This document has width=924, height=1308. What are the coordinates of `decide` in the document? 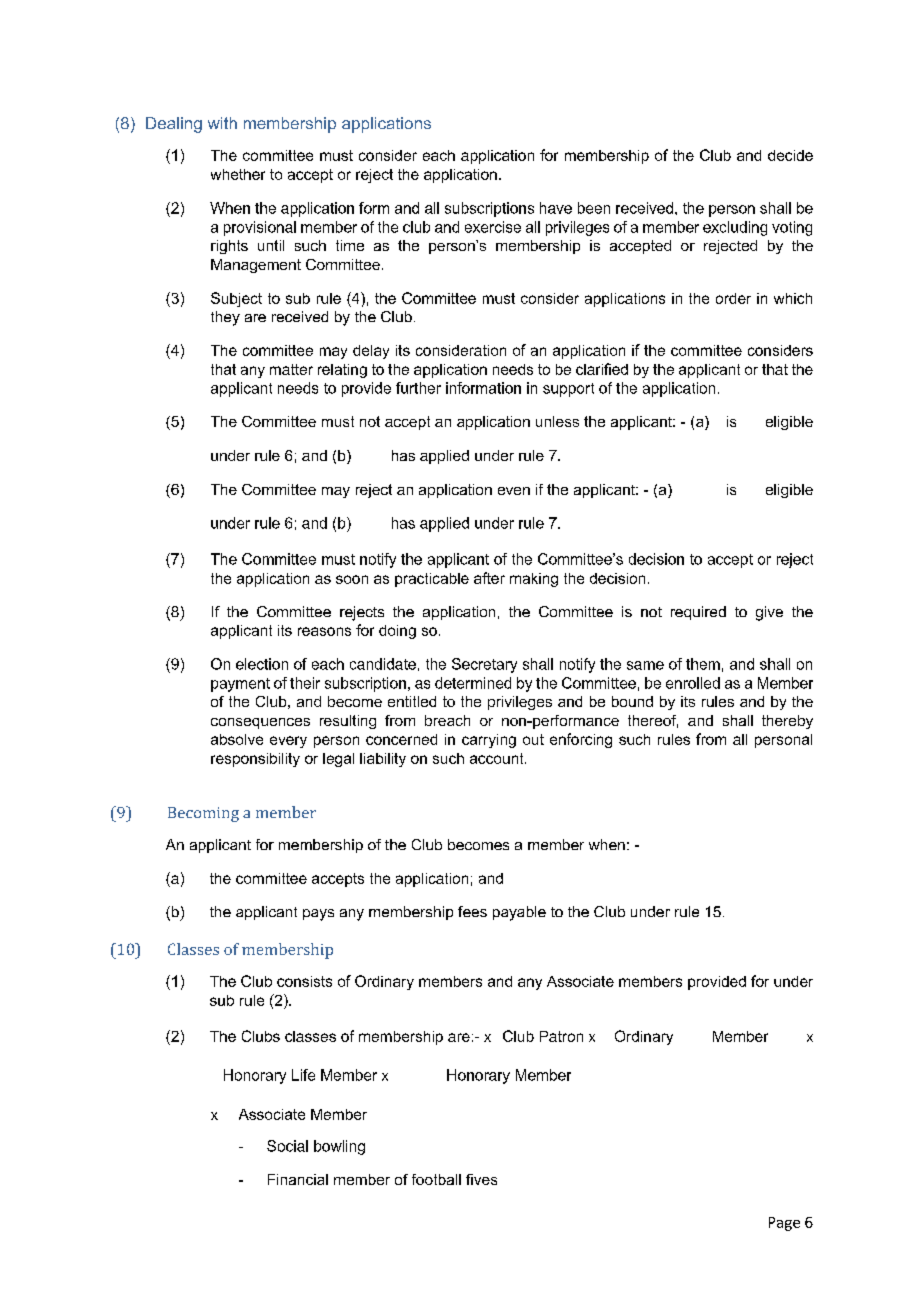 It's located at (790, 155).
